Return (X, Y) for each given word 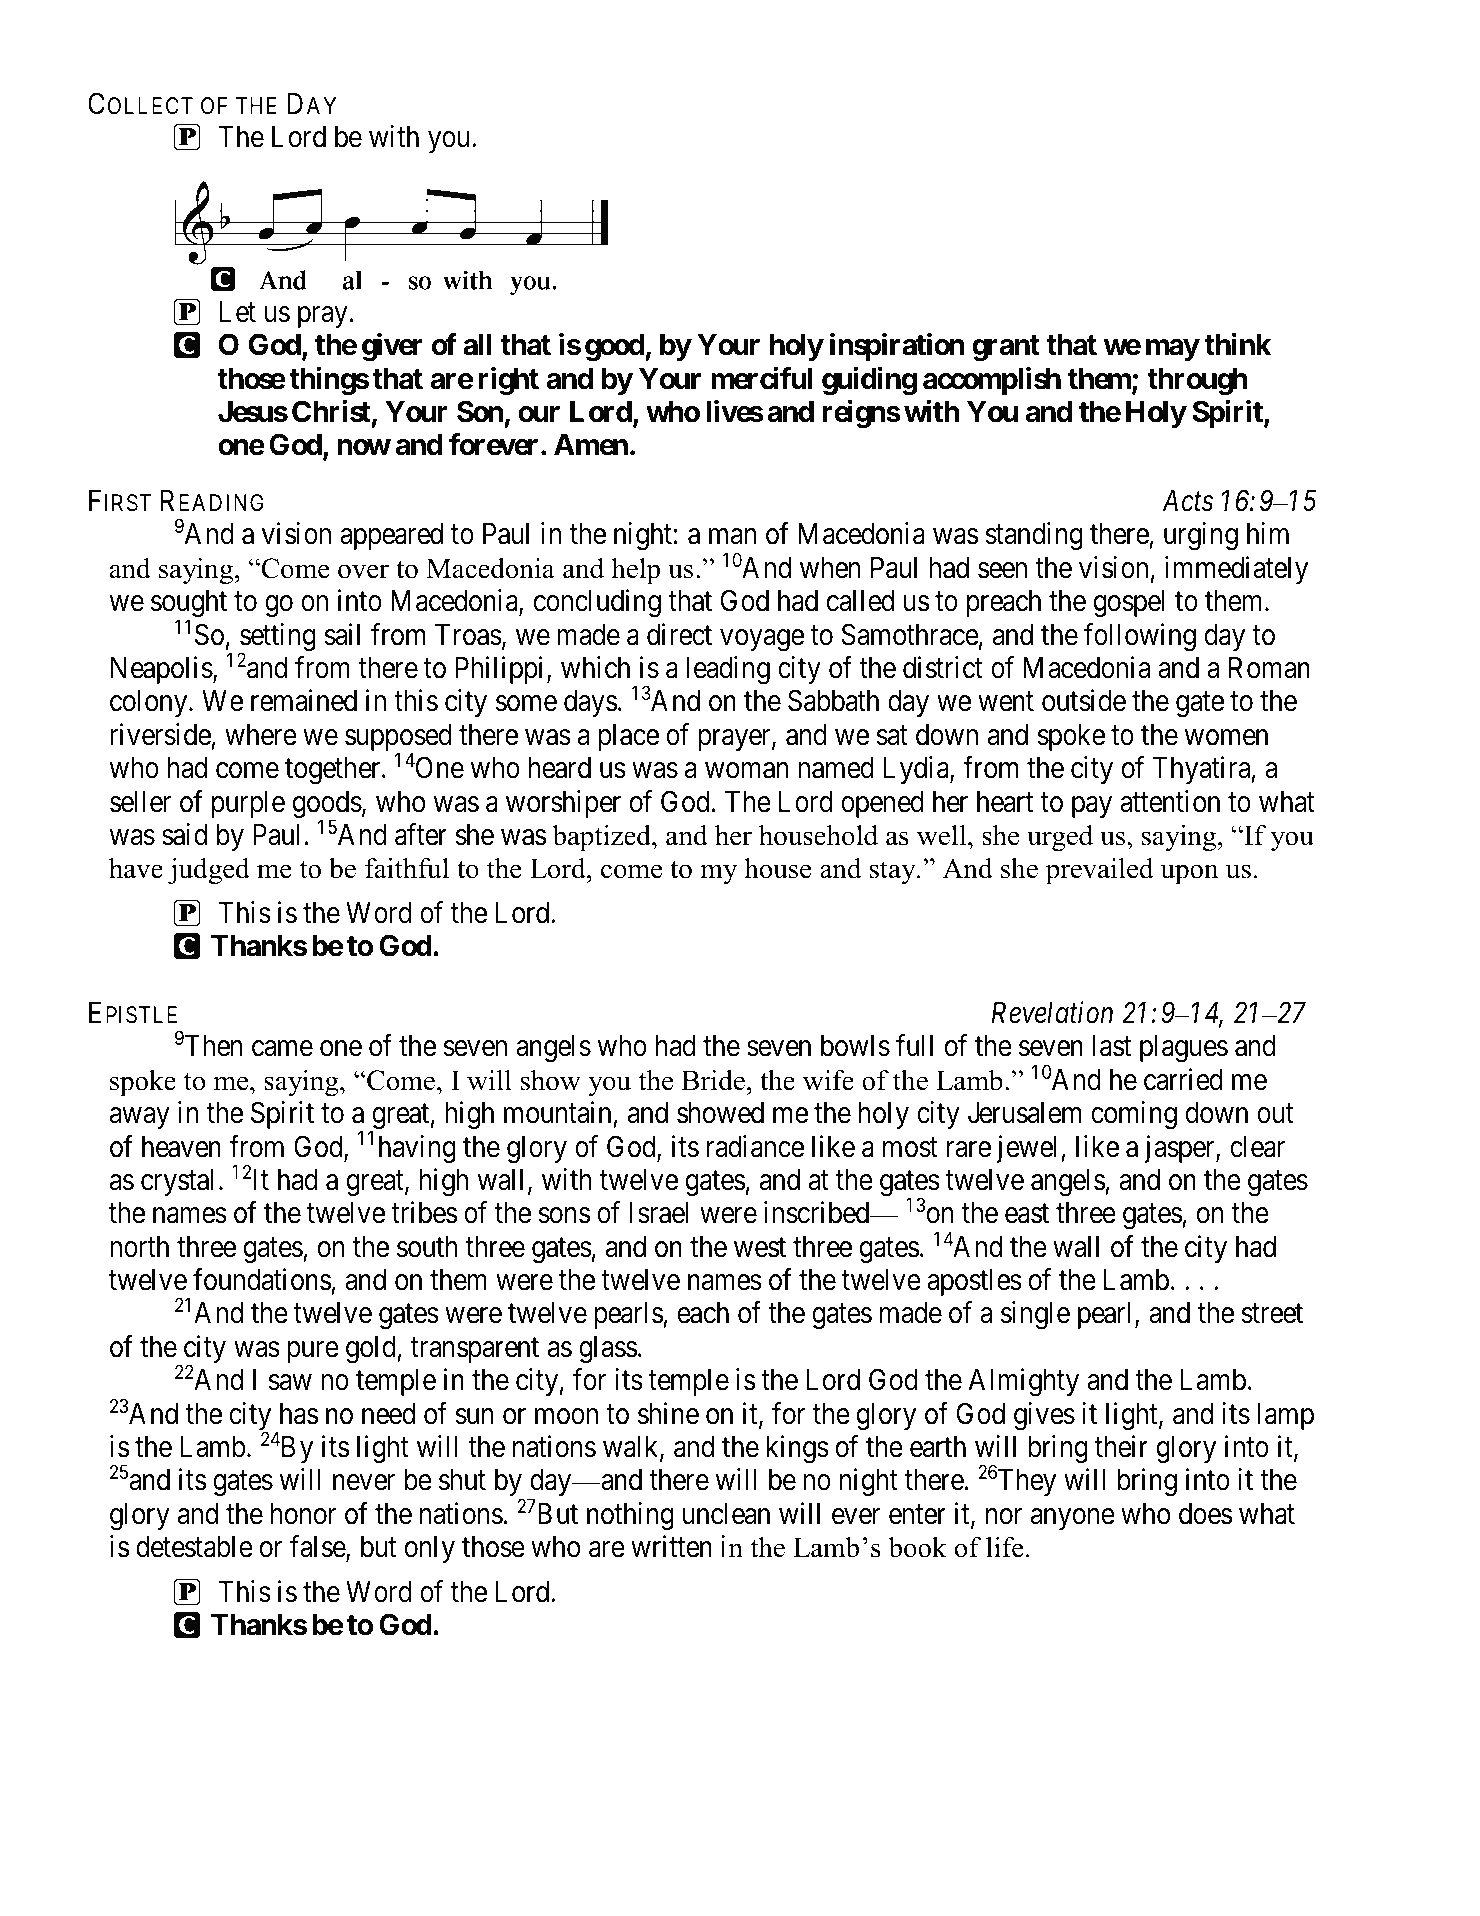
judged (209, 871)
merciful (761, 378)
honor (303, 1514)
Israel (659, 1213)
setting (277, 638)
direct (679, 634)
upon (1189, 874)
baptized (602, 838)
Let (237, 312)
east (1027, 1214)
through (1197, 382)
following (1140, 637)
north (139, 1247)
